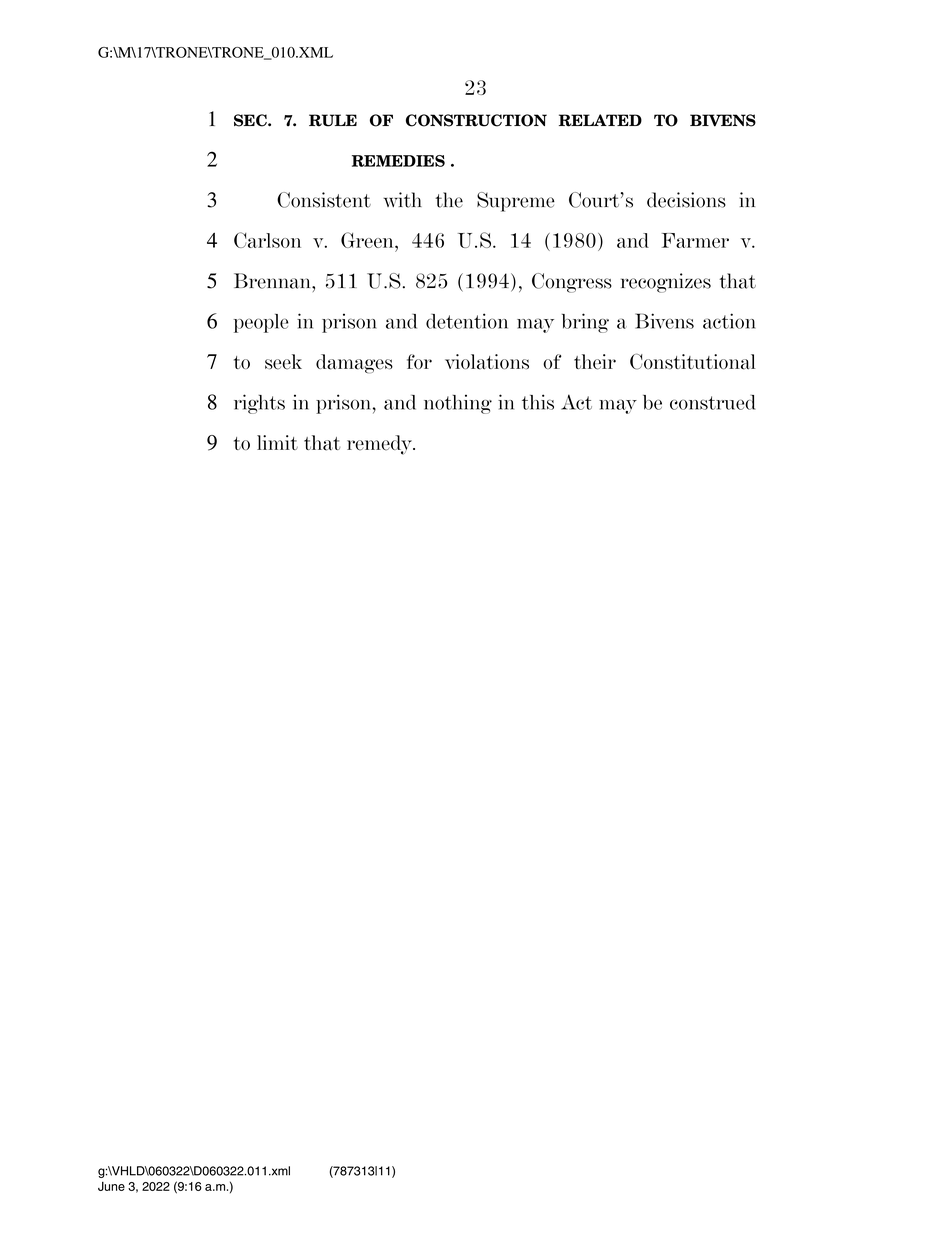  Describe the element at coordinates (713, 402) in the document. I see `construed` at that location.
